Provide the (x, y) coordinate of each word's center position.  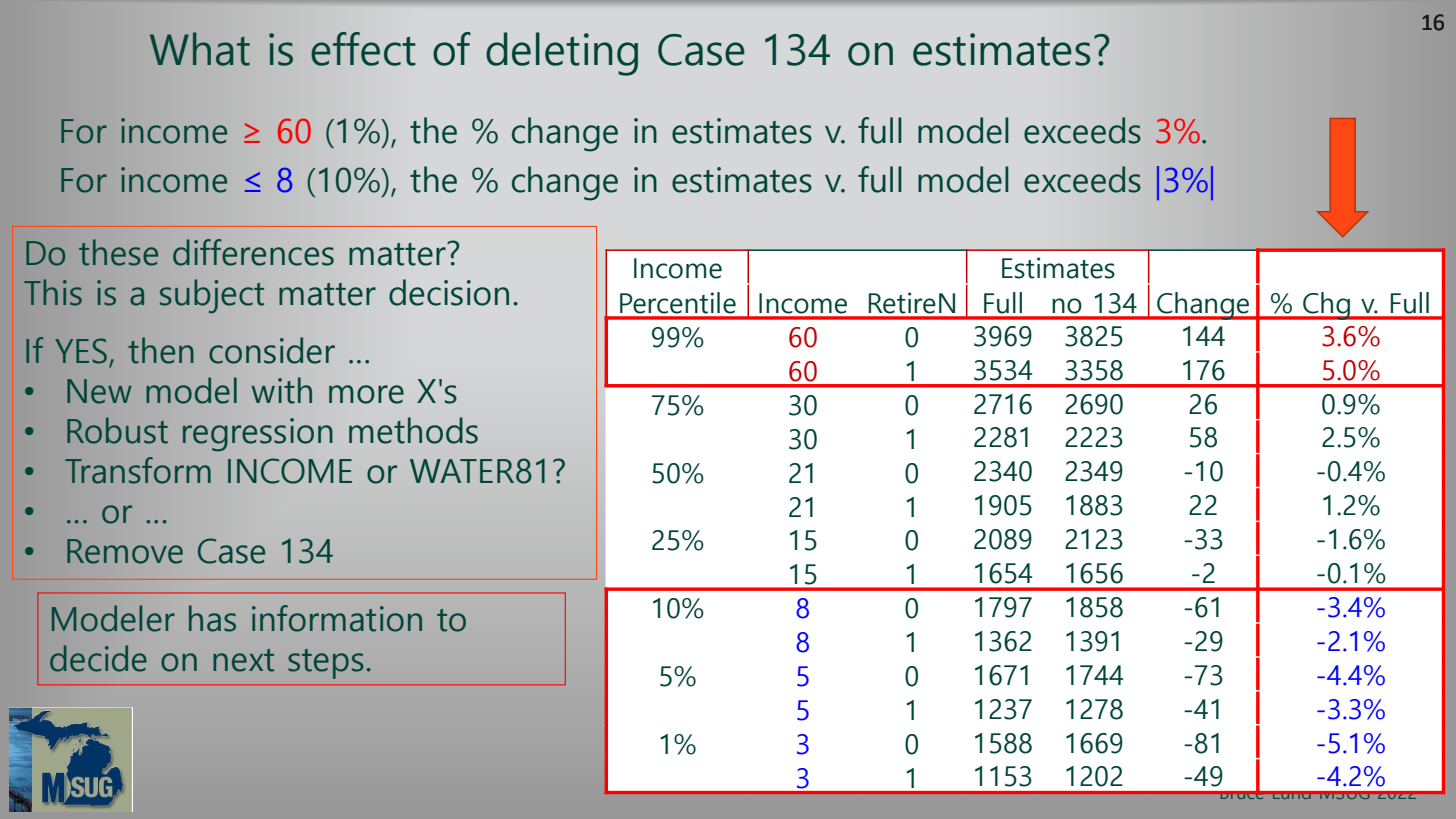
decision (449, 292)
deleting (562, 54)
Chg (1326, 306)
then (161, 350)
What (200, 49)
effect (363, 49)
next (243, 660)
